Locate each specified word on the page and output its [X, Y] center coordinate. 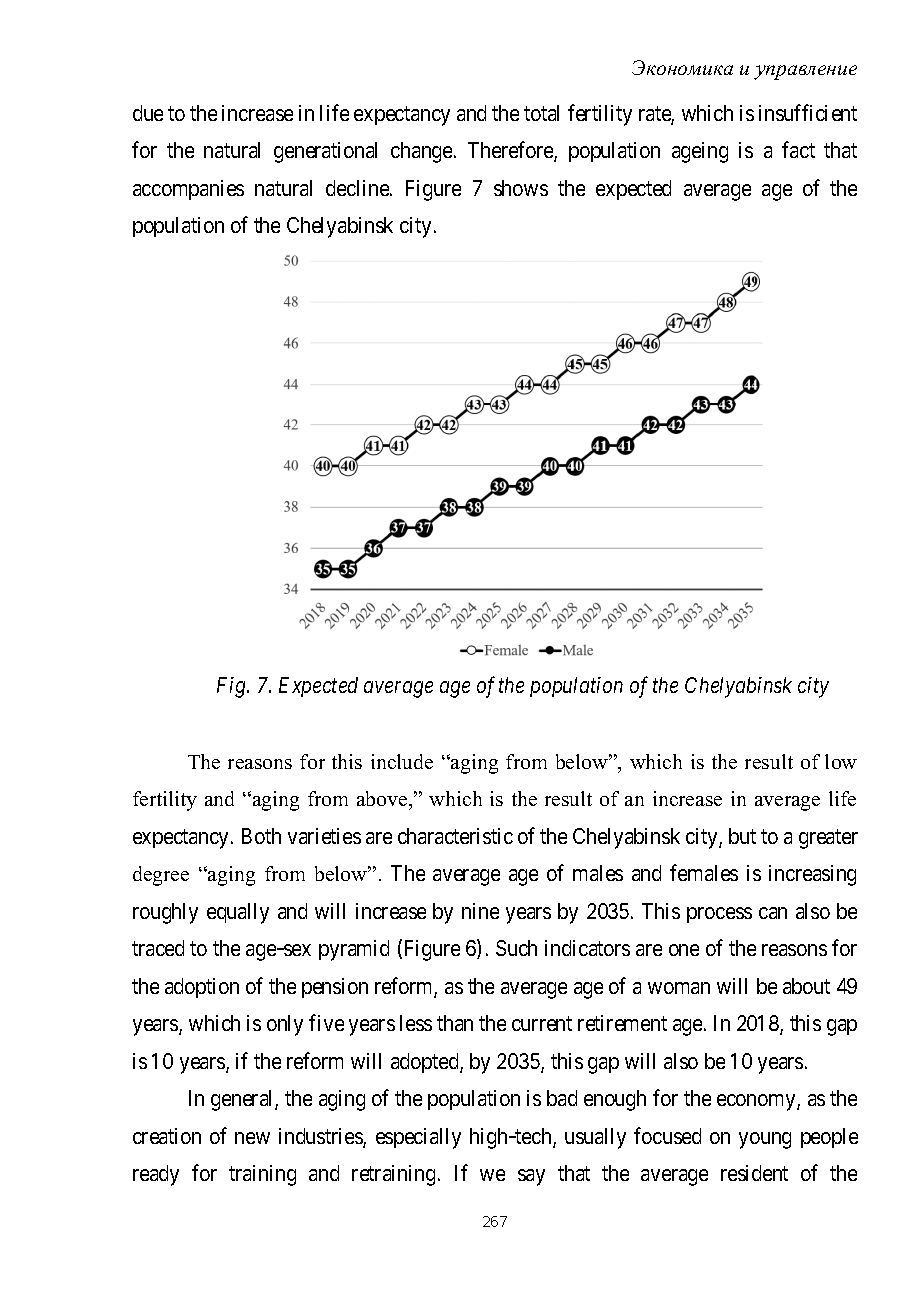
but [742, 836]
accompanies [188, 190]
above [383, 798]
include [402, 761]
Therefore [511, 151]
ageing [700, 152]
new [252, 1138]
